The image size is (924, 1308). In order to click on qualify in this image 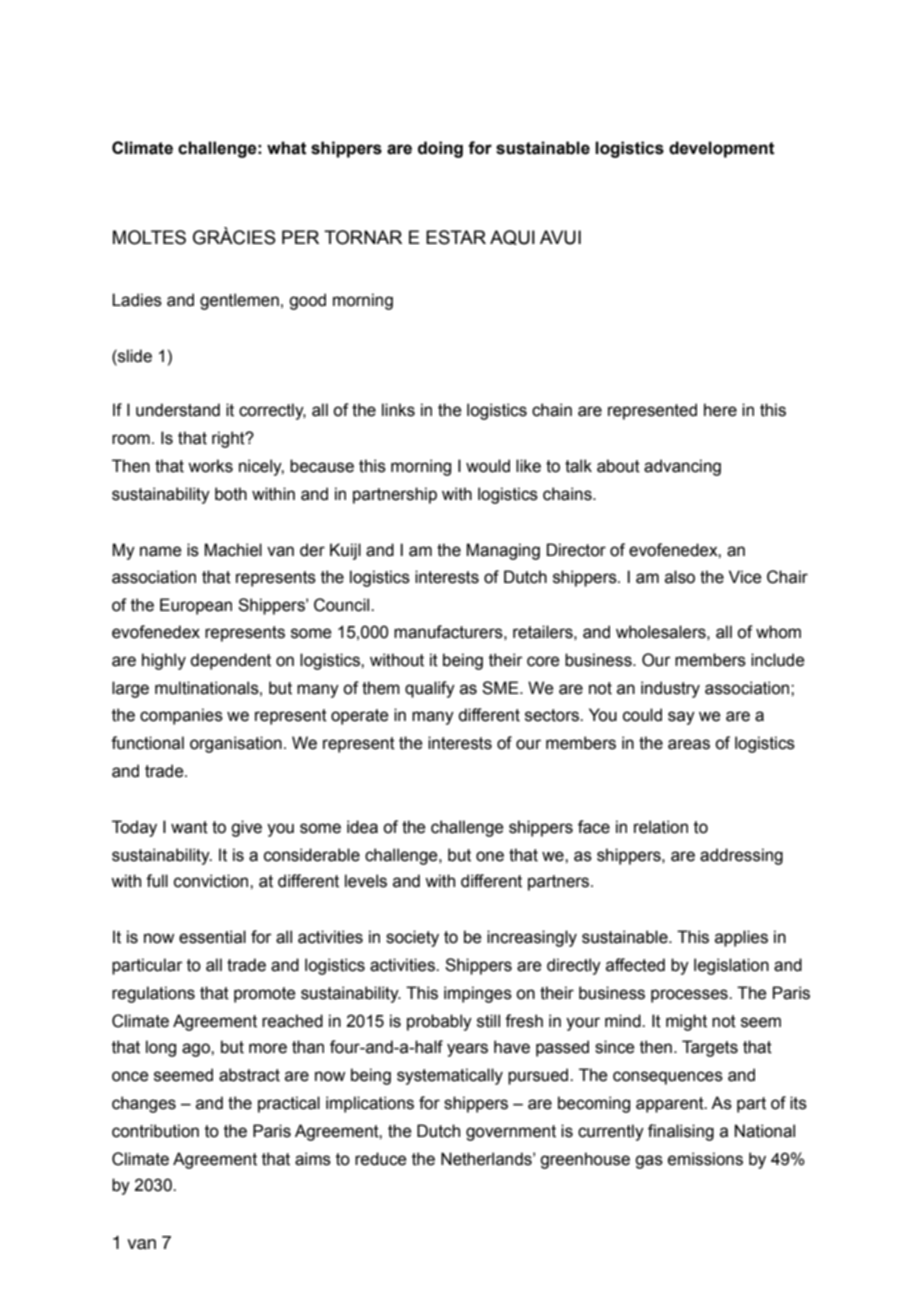, I will do `click(430, 689)`.
